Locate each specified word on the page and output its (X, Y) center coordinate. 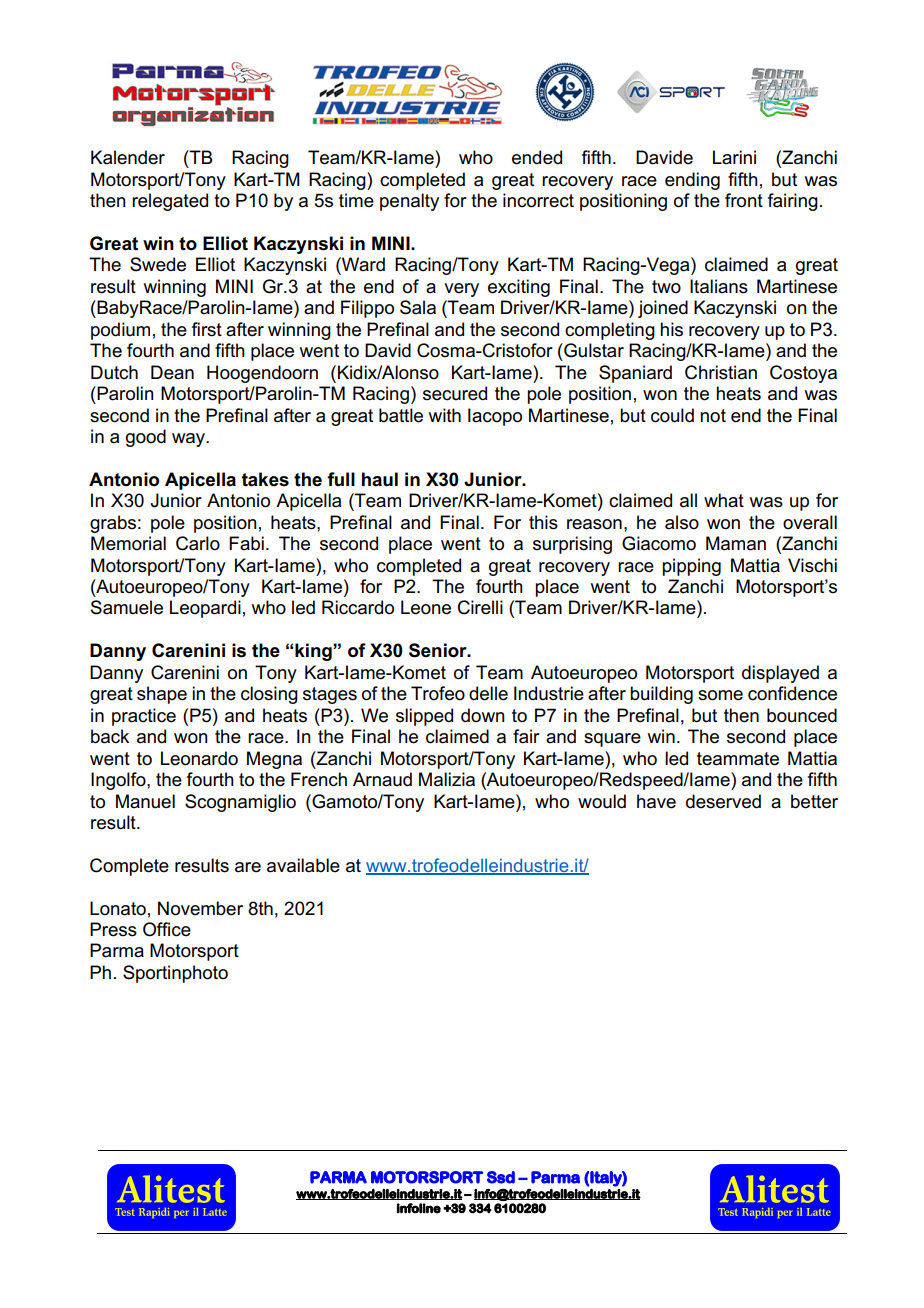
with (445, 415)
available (303, 865)
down (483, 715)
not (713, 416)
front (744, 200)
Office (167, 929)
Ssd (501, 1177)
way (190, 440)
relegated (170, 202)
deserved (723, 801)
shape (162, 695)
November (200, 908)
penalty (409, 202)
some (720, 695)
